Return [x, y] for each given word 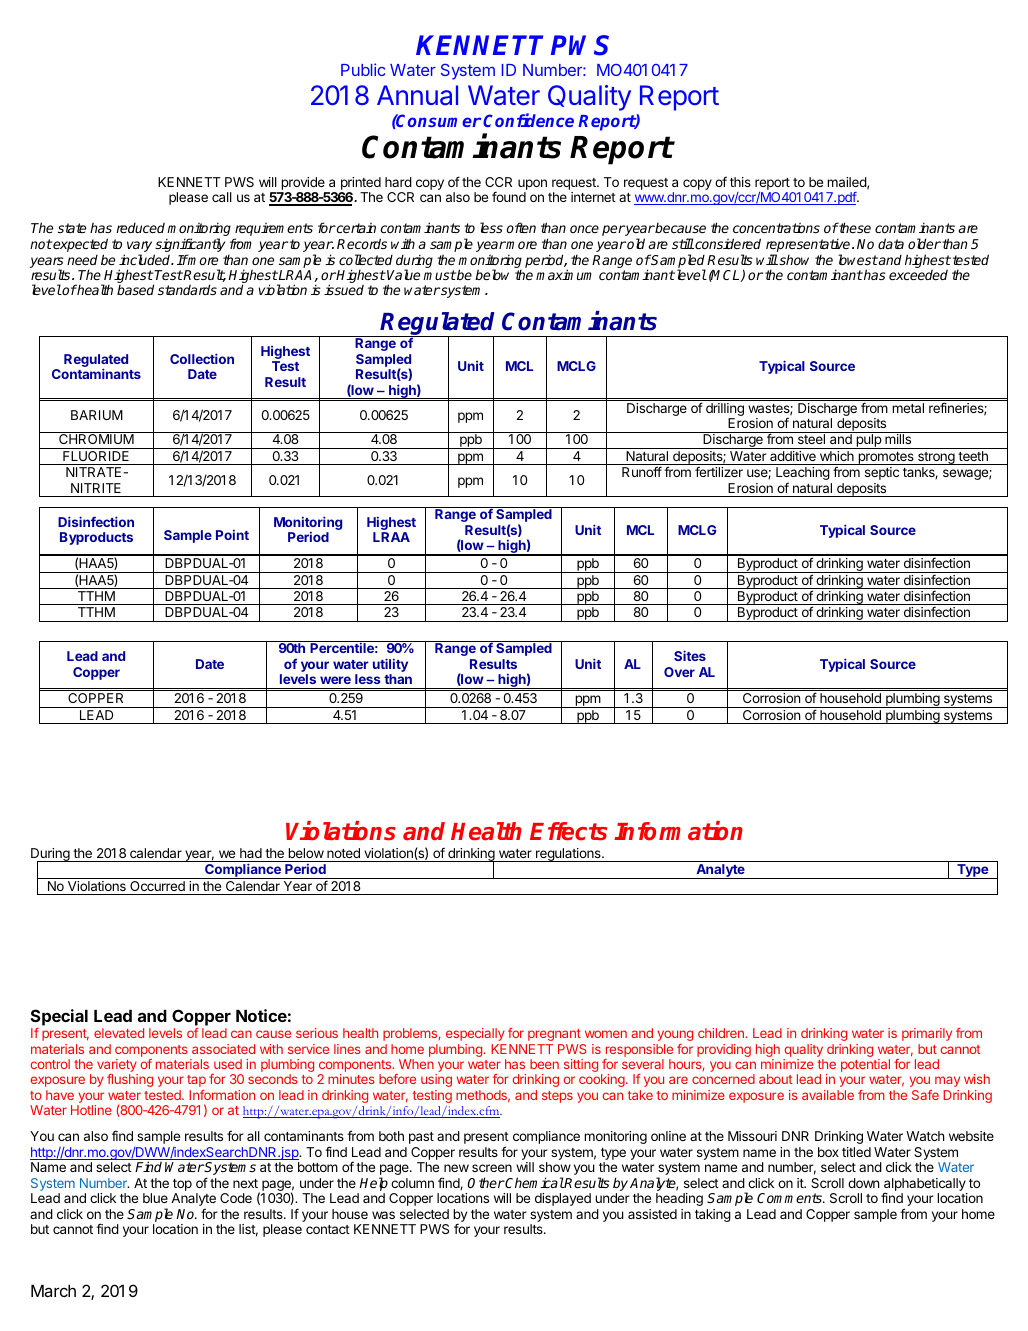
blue [155, 1198]
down [863, 1183]
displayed [563, 1199]
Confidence [528, 120]
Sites [690, 655]
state [72, 228]
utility [390, 666]
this [740, 182]
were [335, 680]
